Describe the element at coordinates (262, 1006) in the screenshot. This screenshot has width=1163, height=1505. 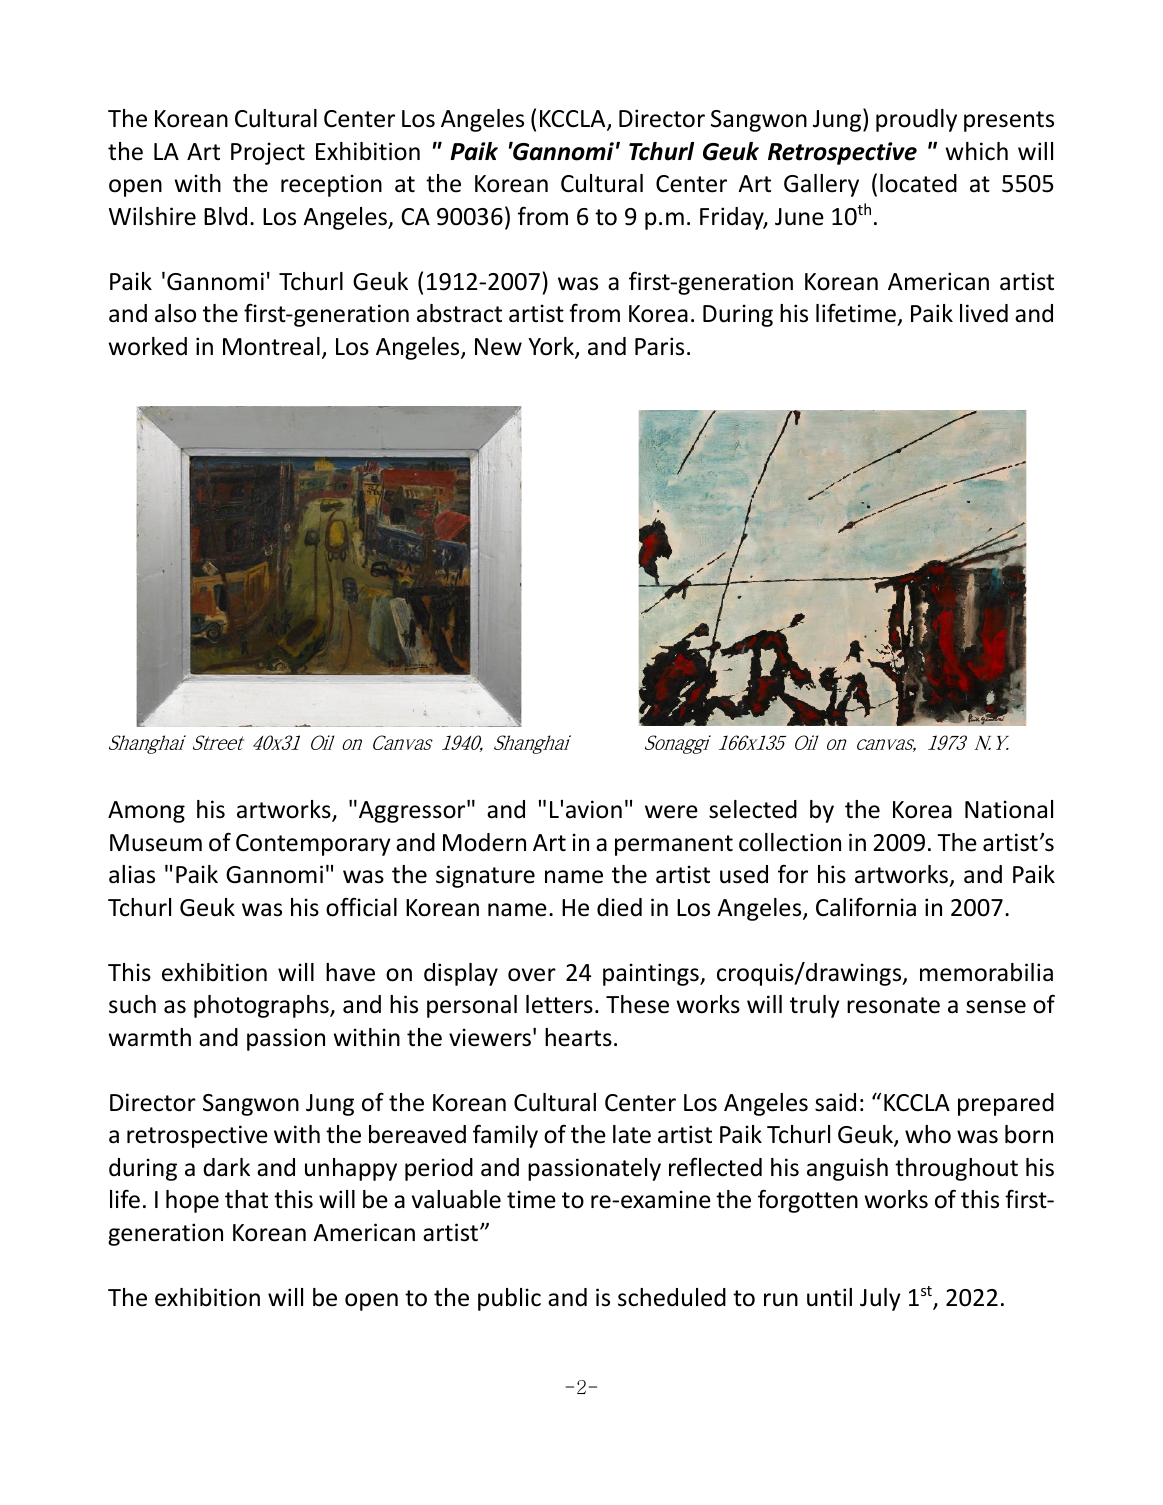
I see `photographs` at that location.
